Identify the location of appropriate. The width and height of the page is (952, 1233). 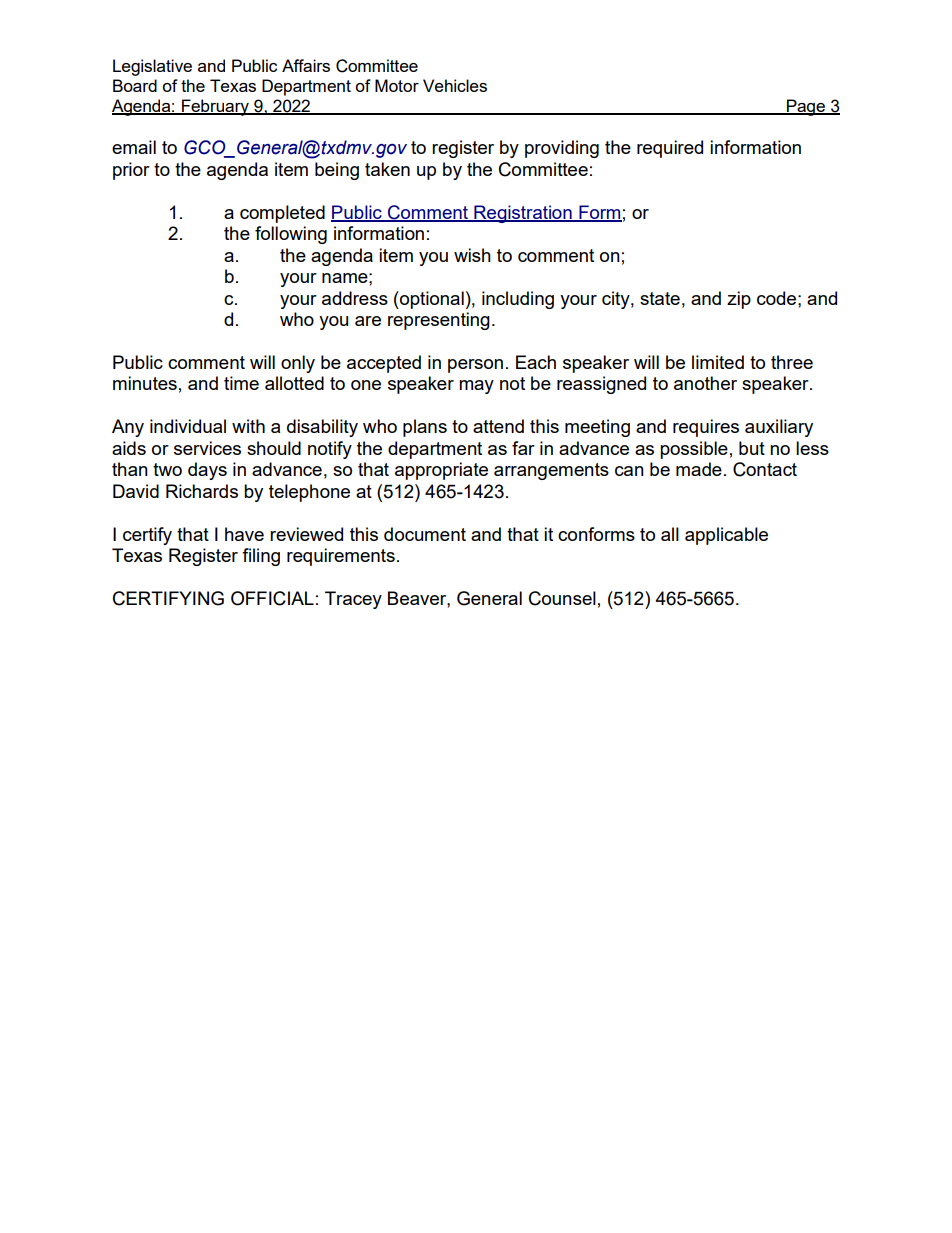
(441, 471).
